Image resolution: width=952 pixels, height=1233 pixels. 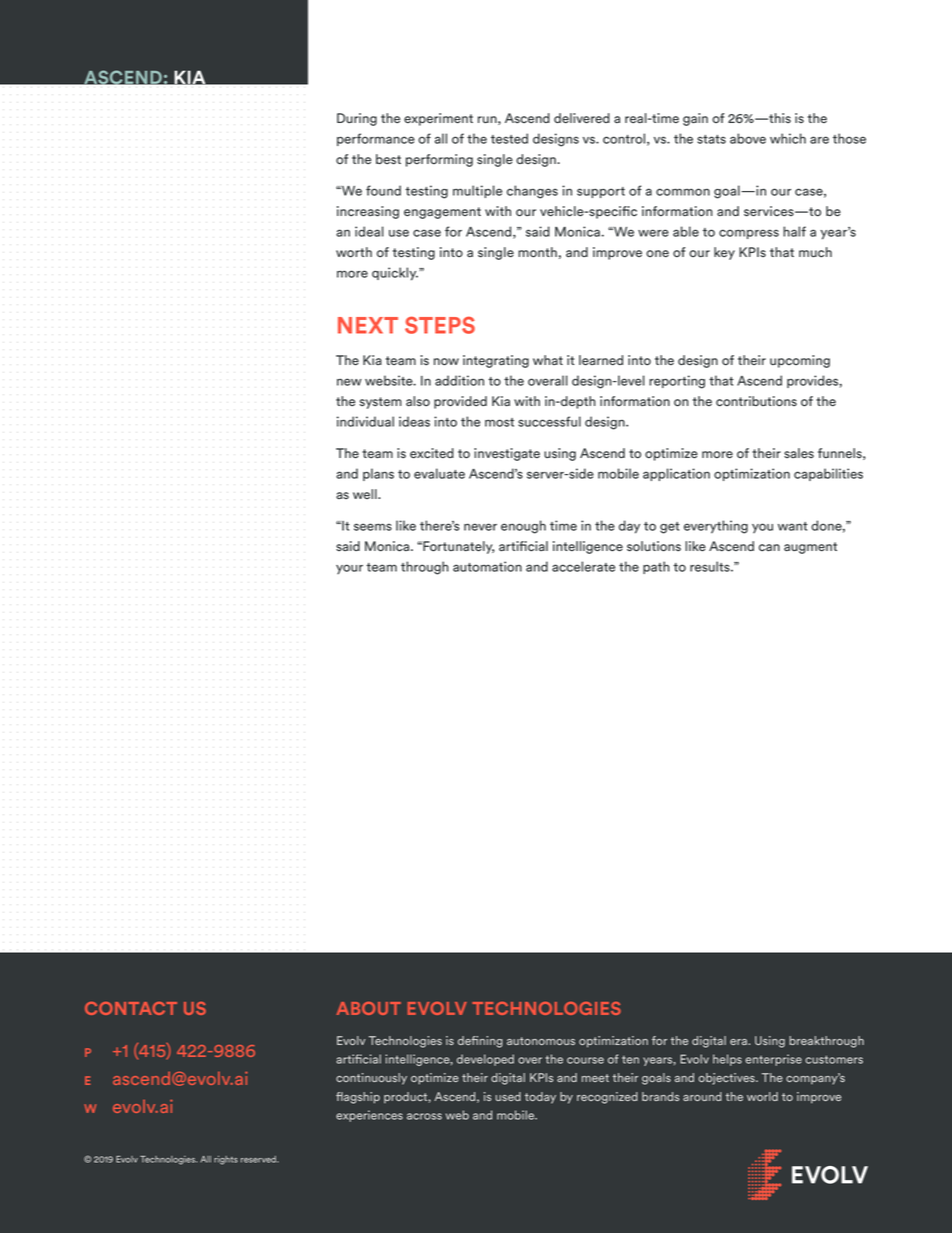 I want to click on tested, so click(x=509, y=138).
